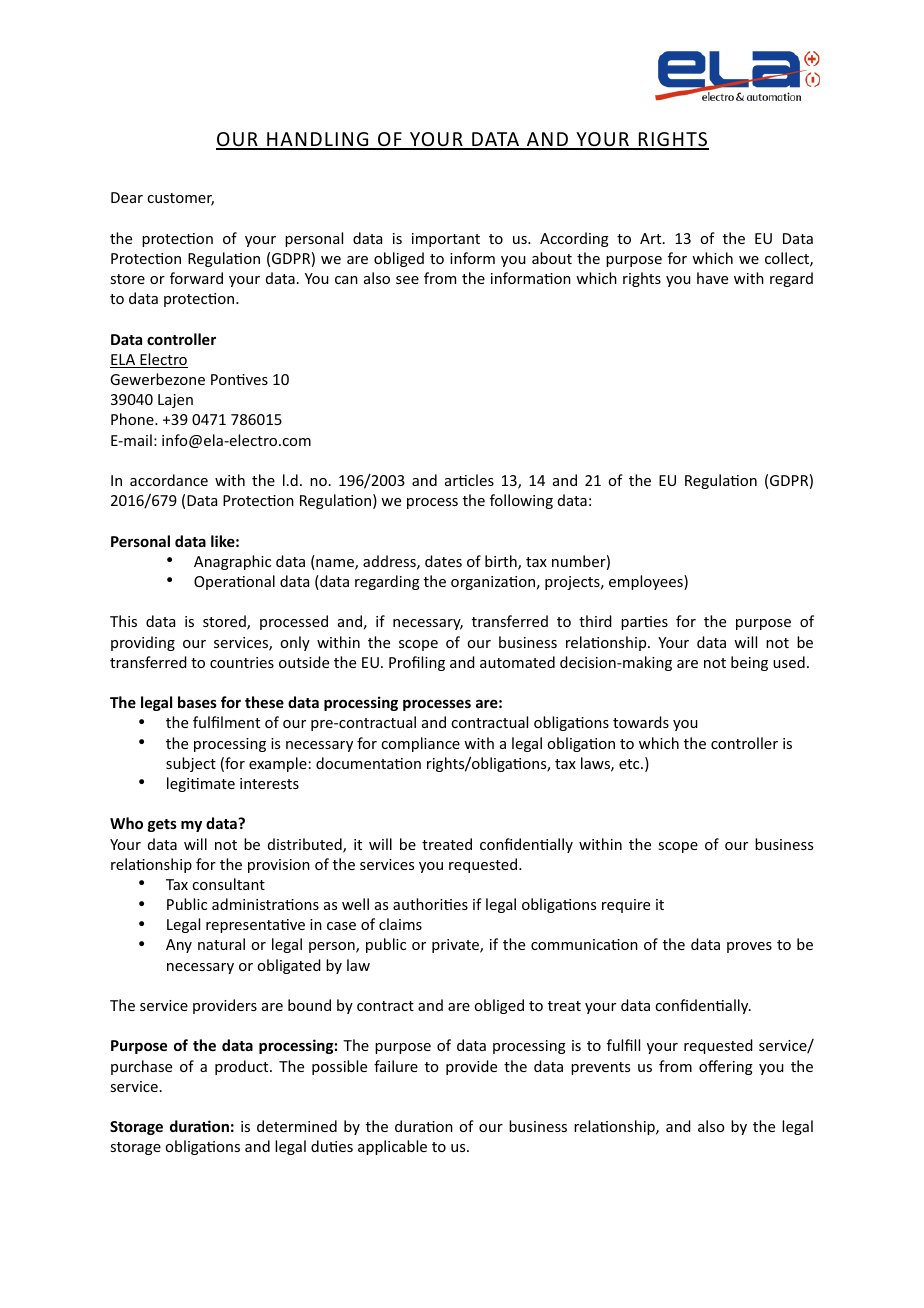 The height and width of the screenshot is (1308, 924). What do you see at coordinates (600, 1068) in the screenshot?
I see `prevents` at bounding box center [600, 1068].
